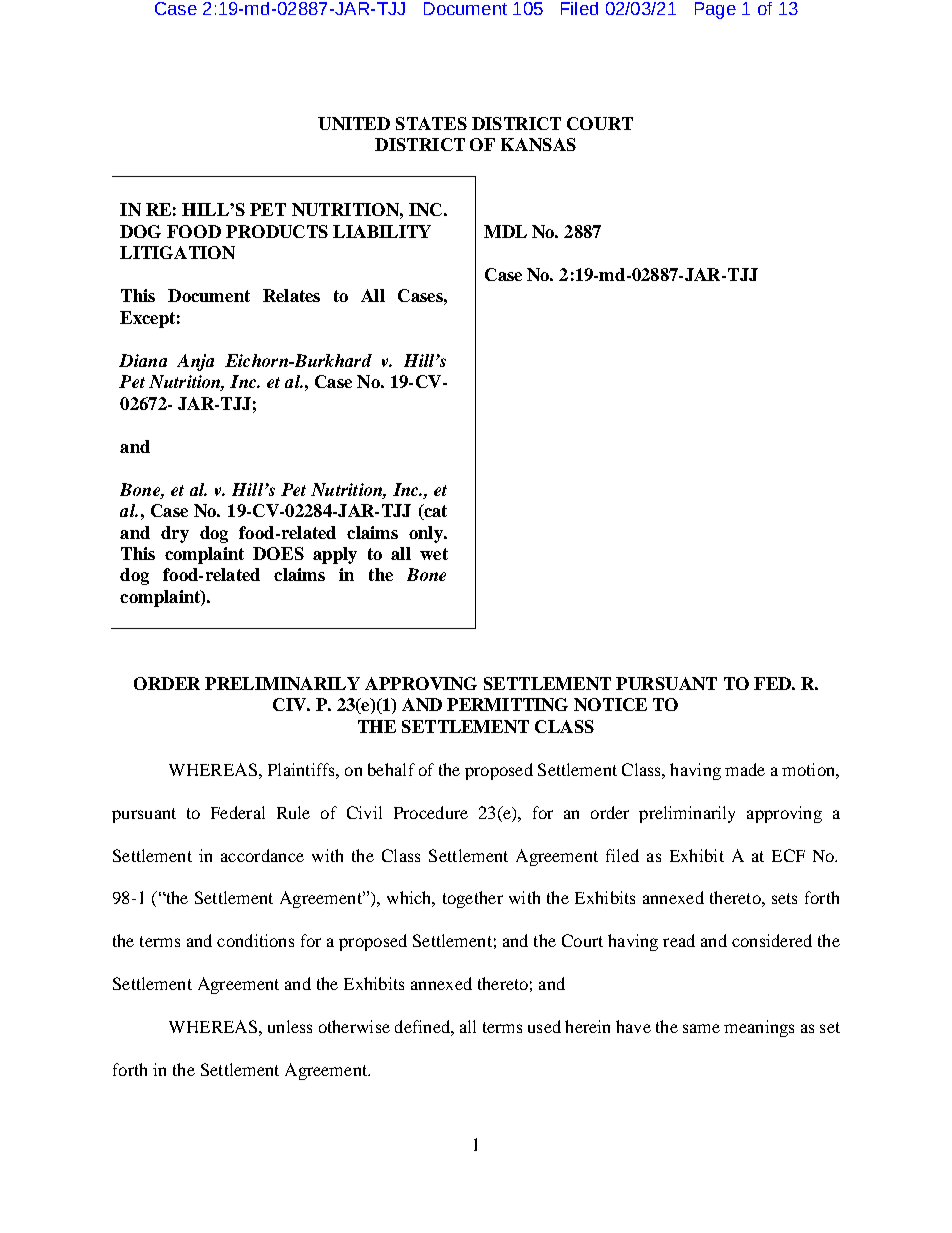 The width and height of the screenshot is (952, 1233). What do you see at coordinates (715, 10) in the screenshot?
I see `Page` at bounding box center [715, 10].
